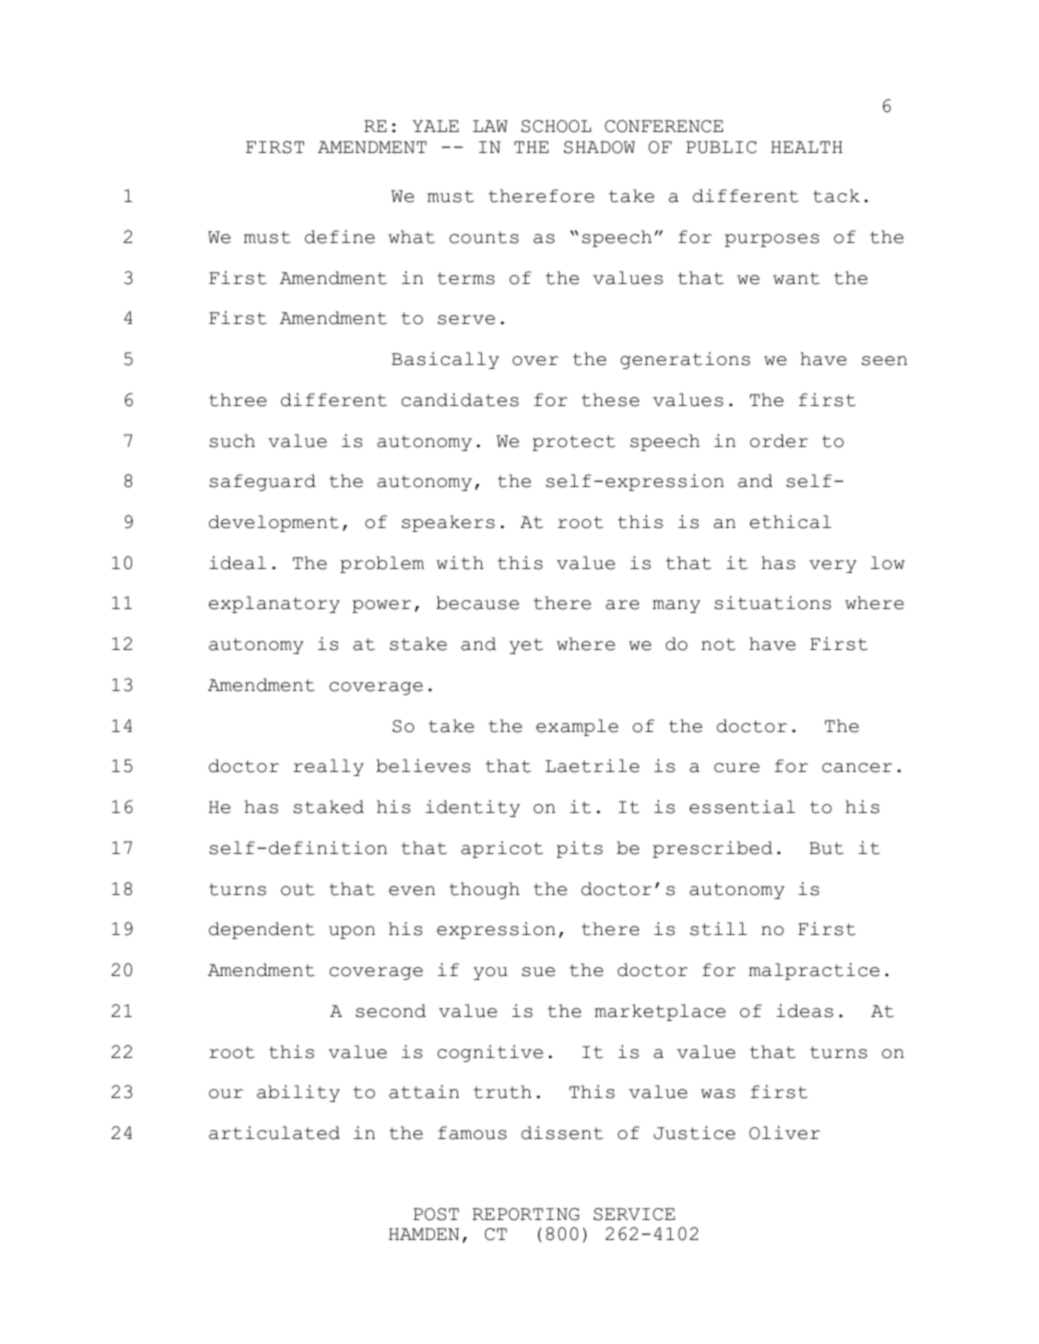  Describe the element at coordinates (262, 482) in the image. I see `safeguard` at that location.
